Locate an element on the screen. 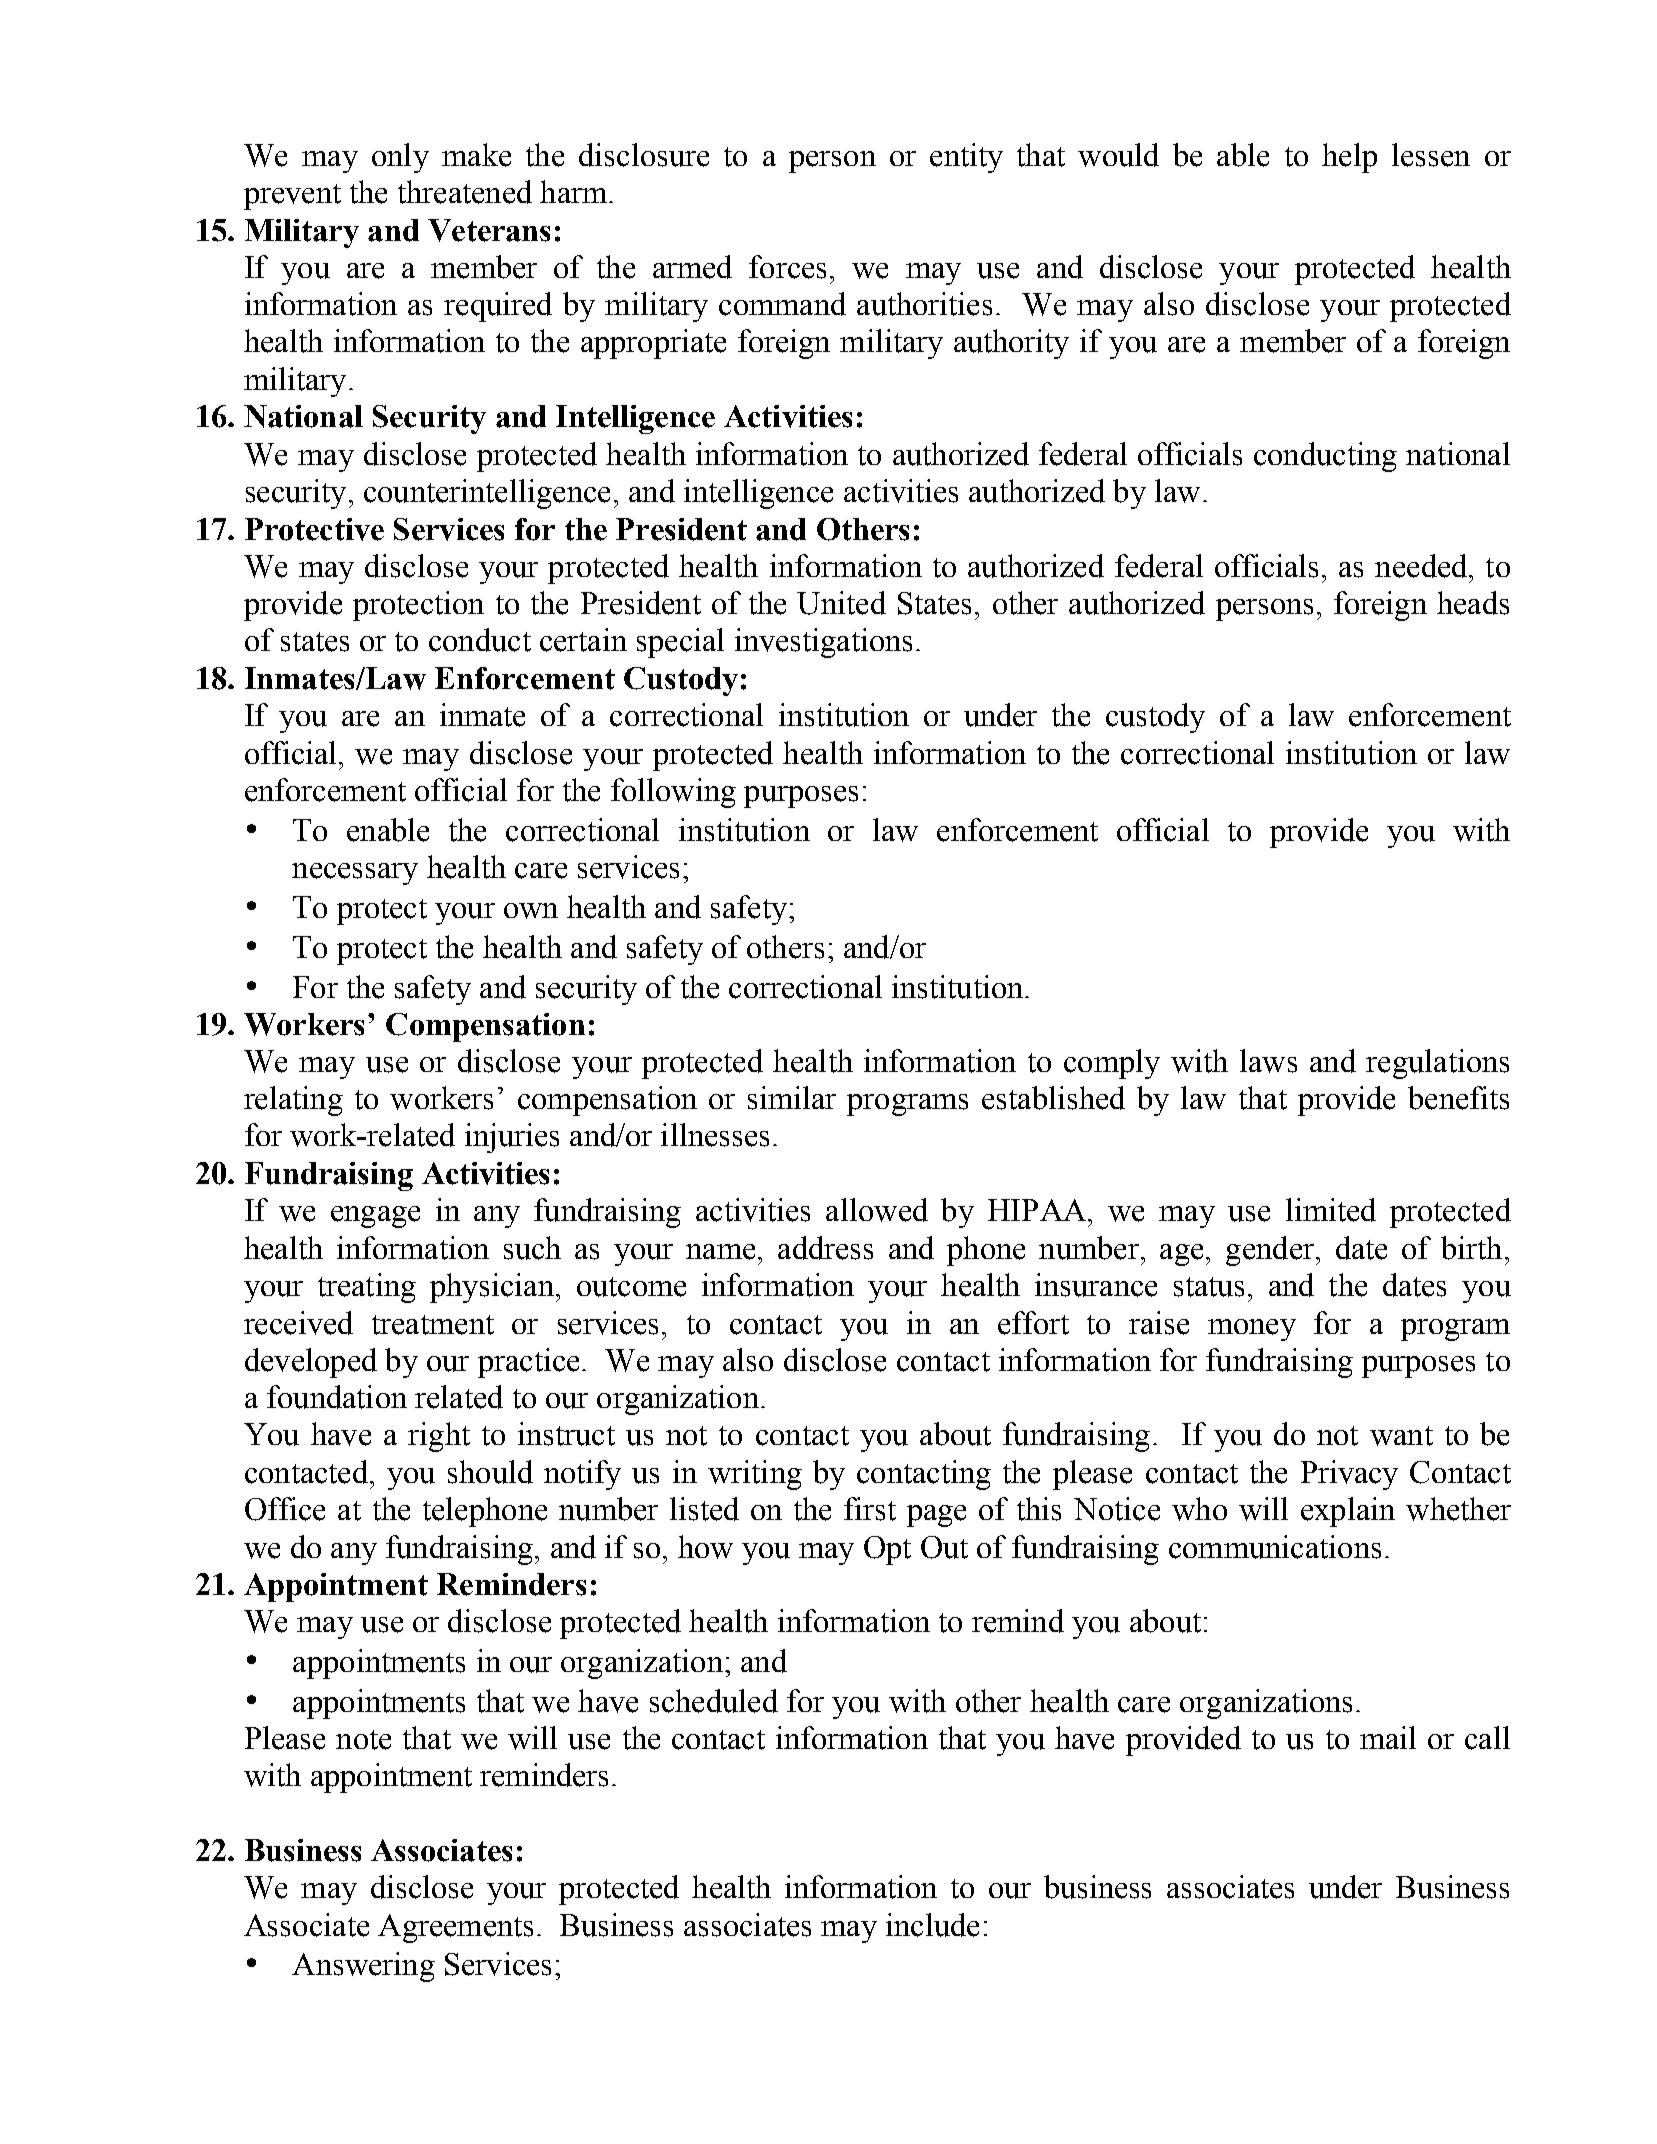 This screenshot has width=1657, height=2144. injuries is located at coordinates (512, 1138).
